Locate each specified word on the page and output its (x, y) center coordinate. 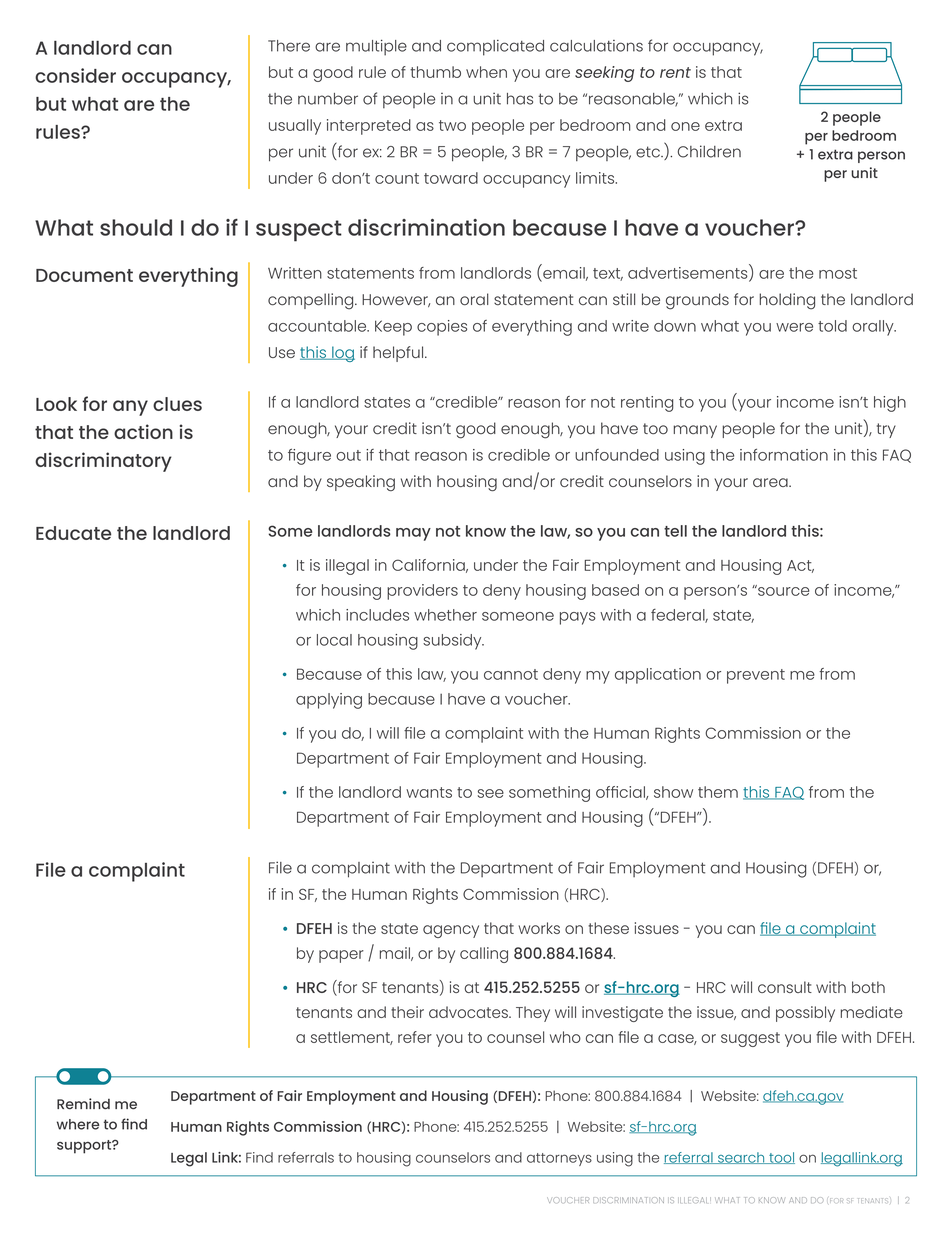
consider (75, 75)
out (348, 455)
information (784, 454)
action (143, 431)
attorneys (559, 1159)
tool (781, 1158)
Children (709, 151)
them (718, 792)
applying (329, 701)
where (78, 1124)
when (486, 72)
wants (429, 792)
